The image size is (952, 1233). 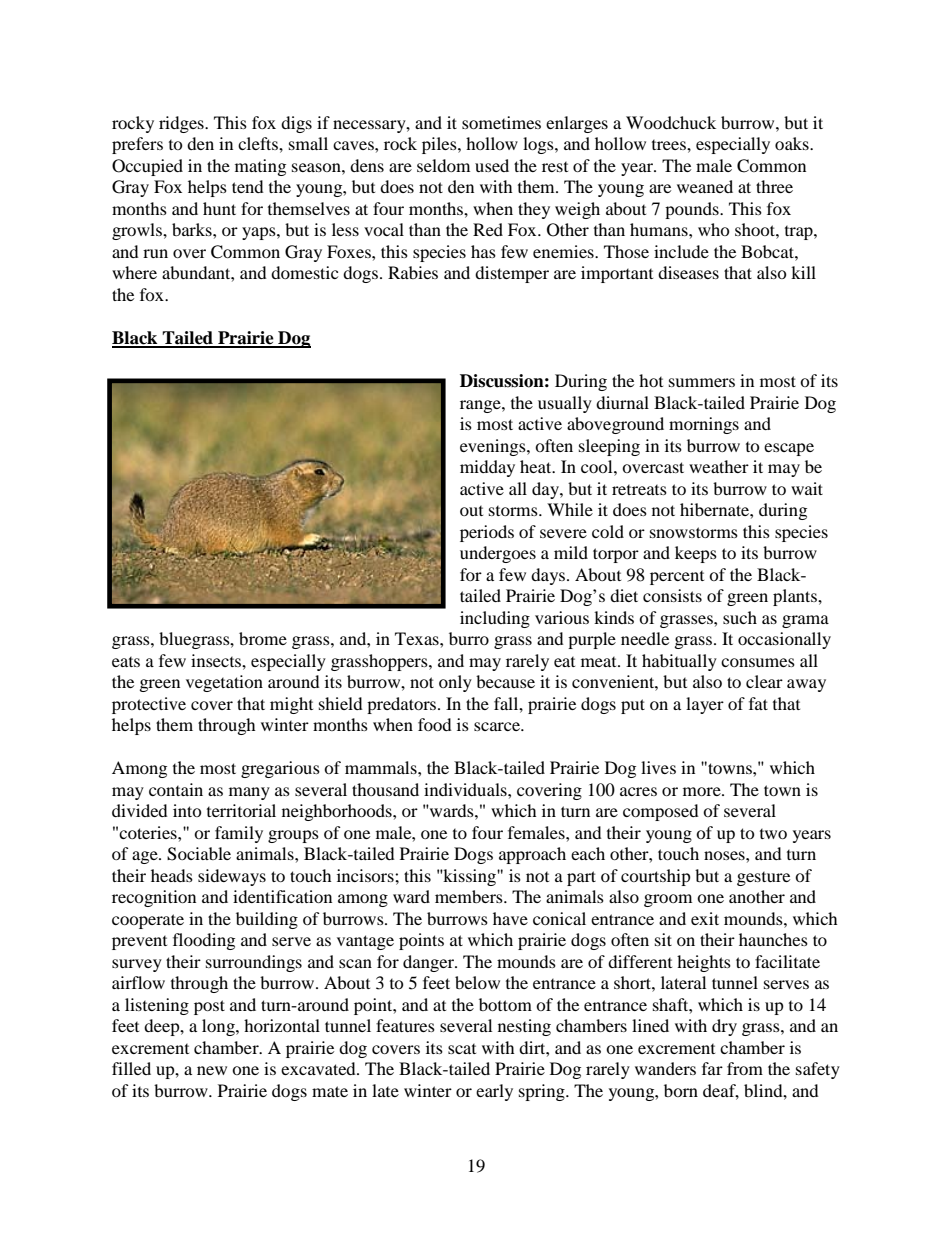 I want to click on weaned, so click(x=705, y=186).
